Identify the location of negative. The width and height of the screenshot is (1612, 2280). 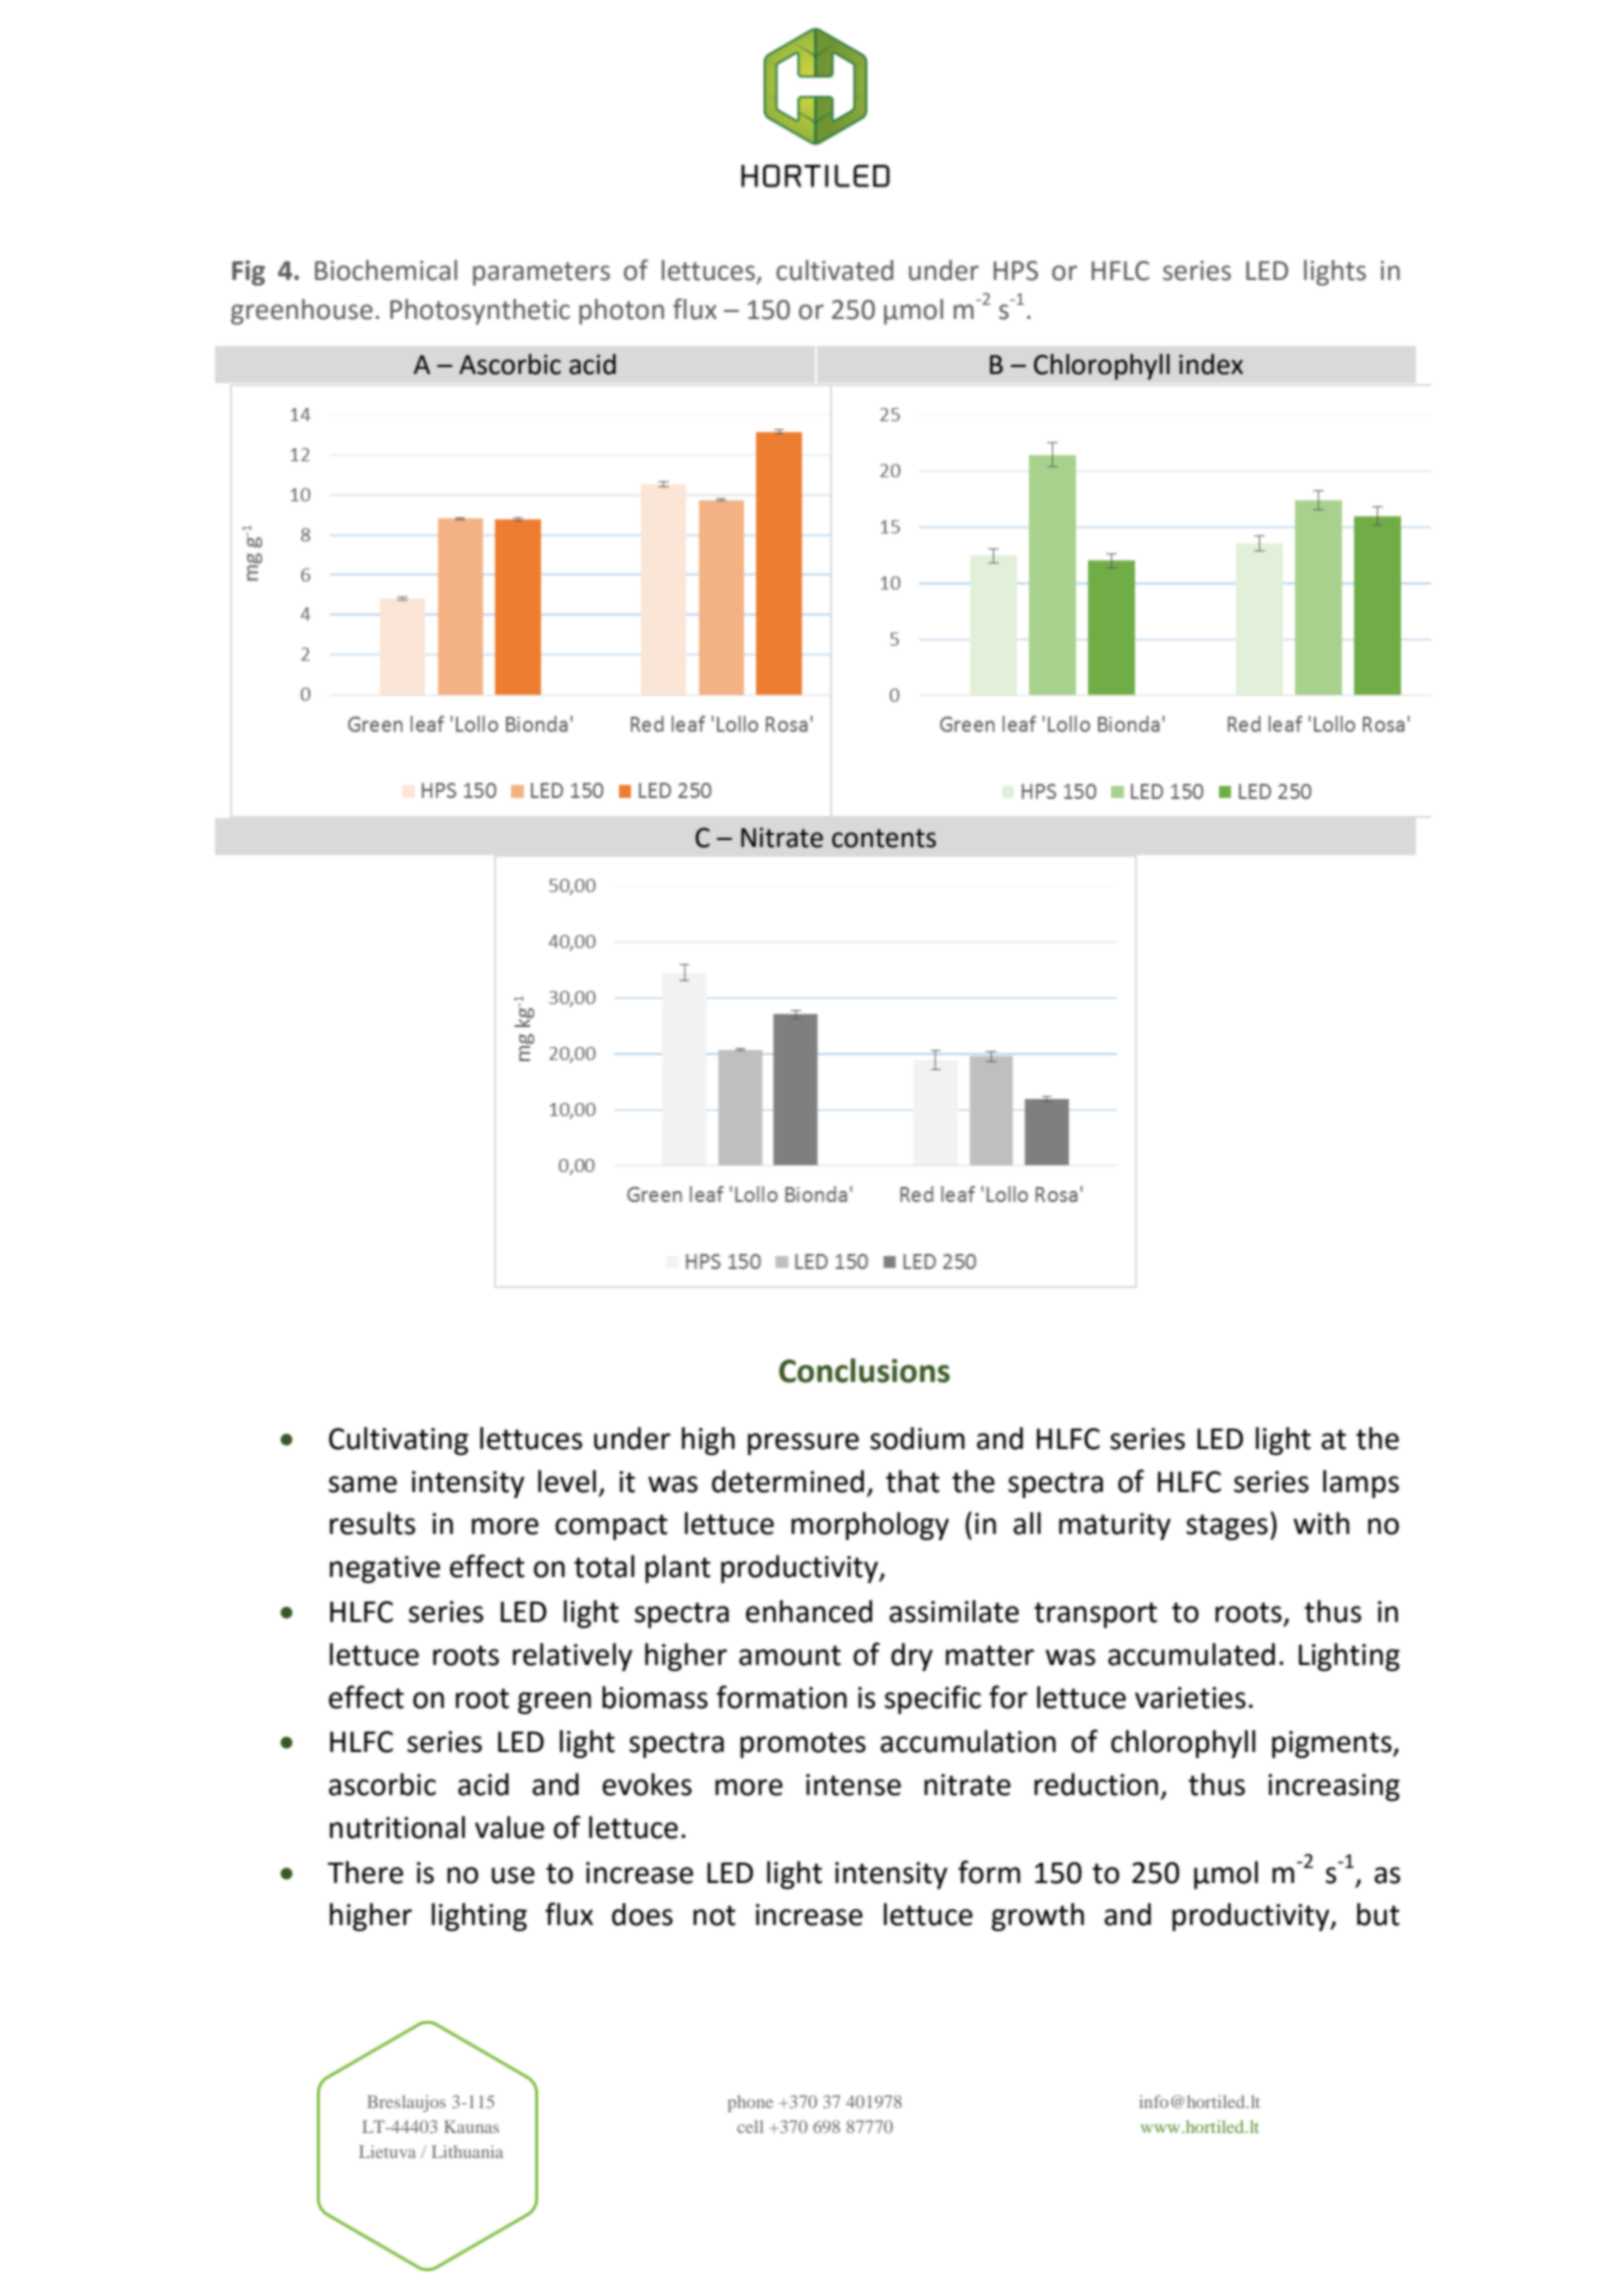
(385, 1569).
